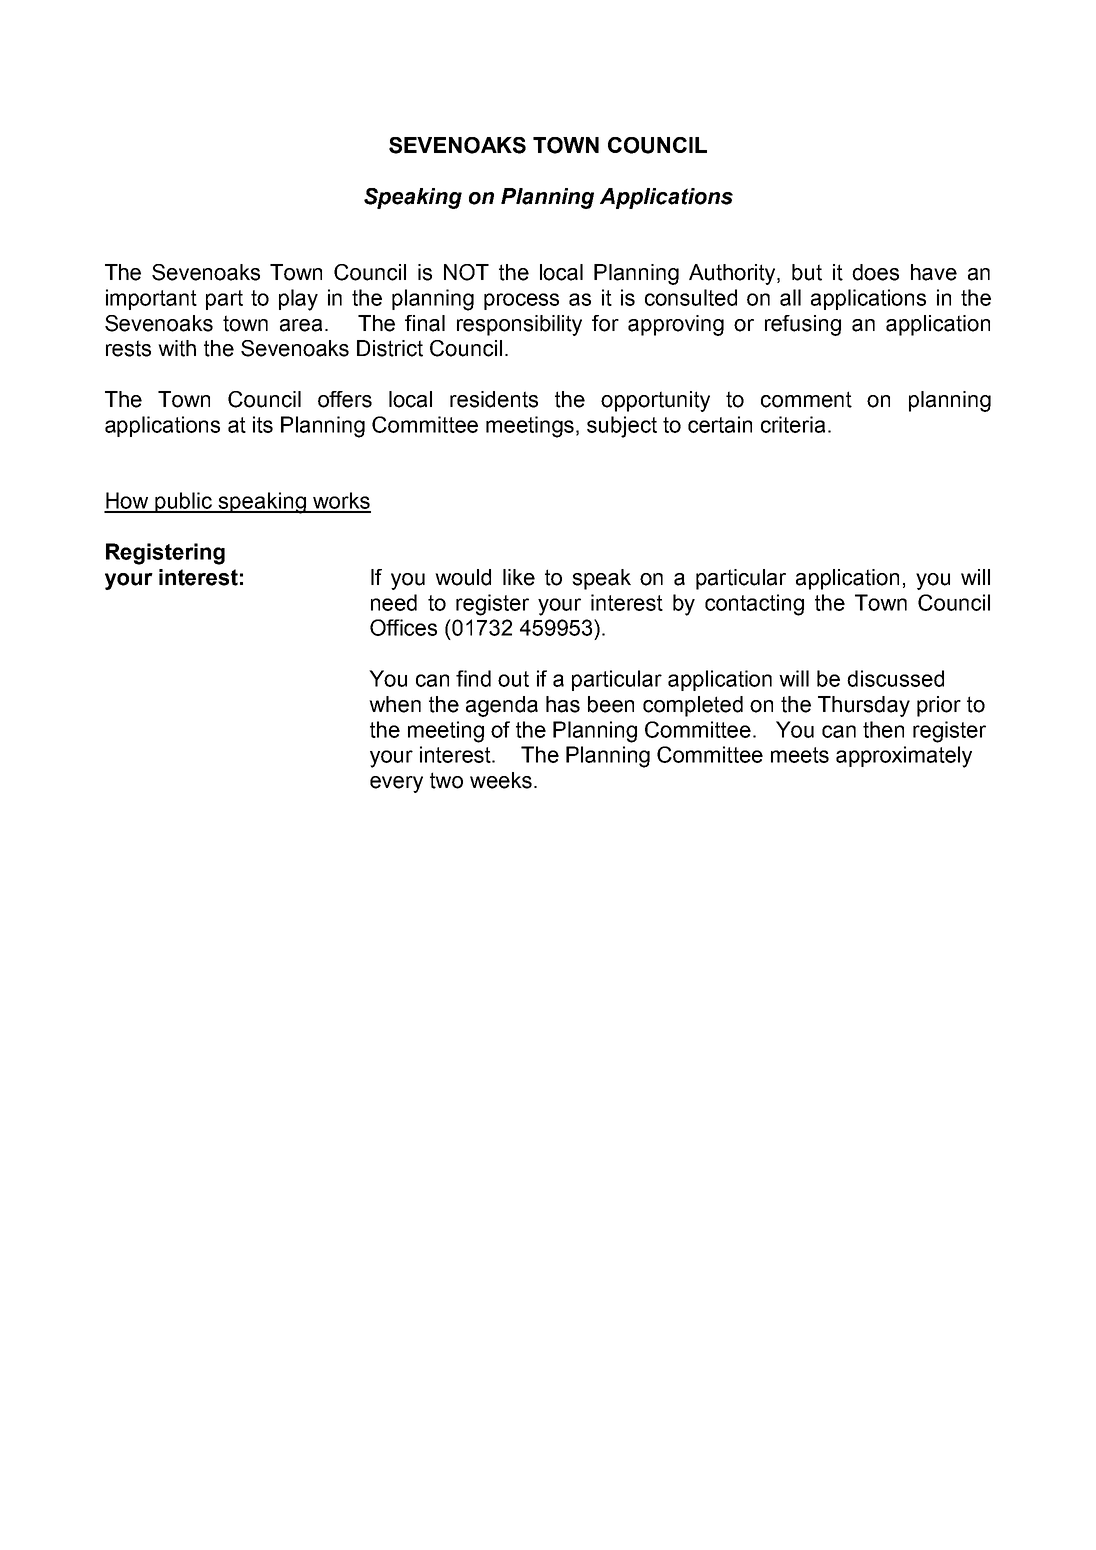  Describe the element at coordinates (754, 605) in the page. I see `contacting` at that location.
